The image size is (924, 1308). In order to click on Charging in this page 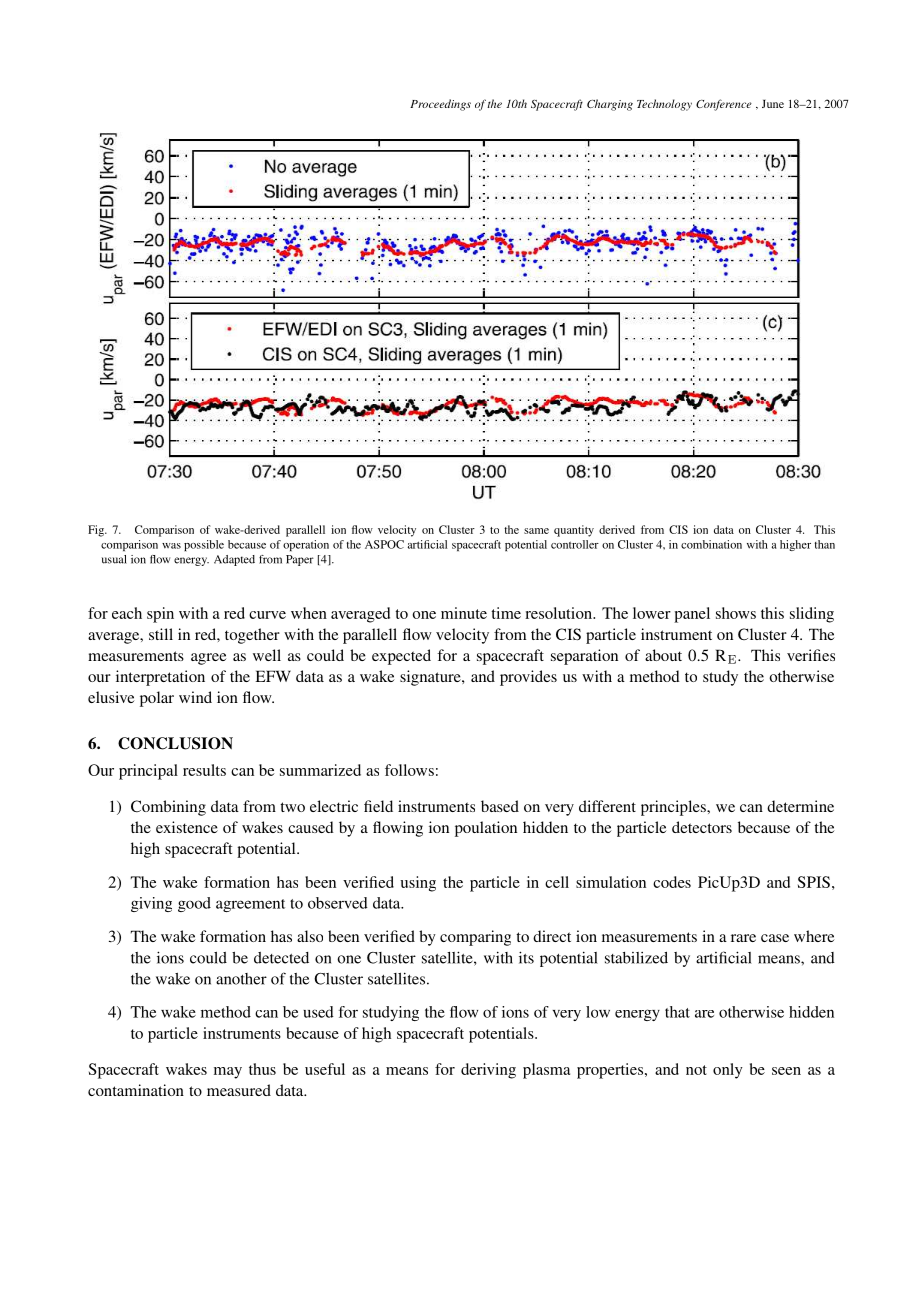, I will do `click(610, 105)`.
